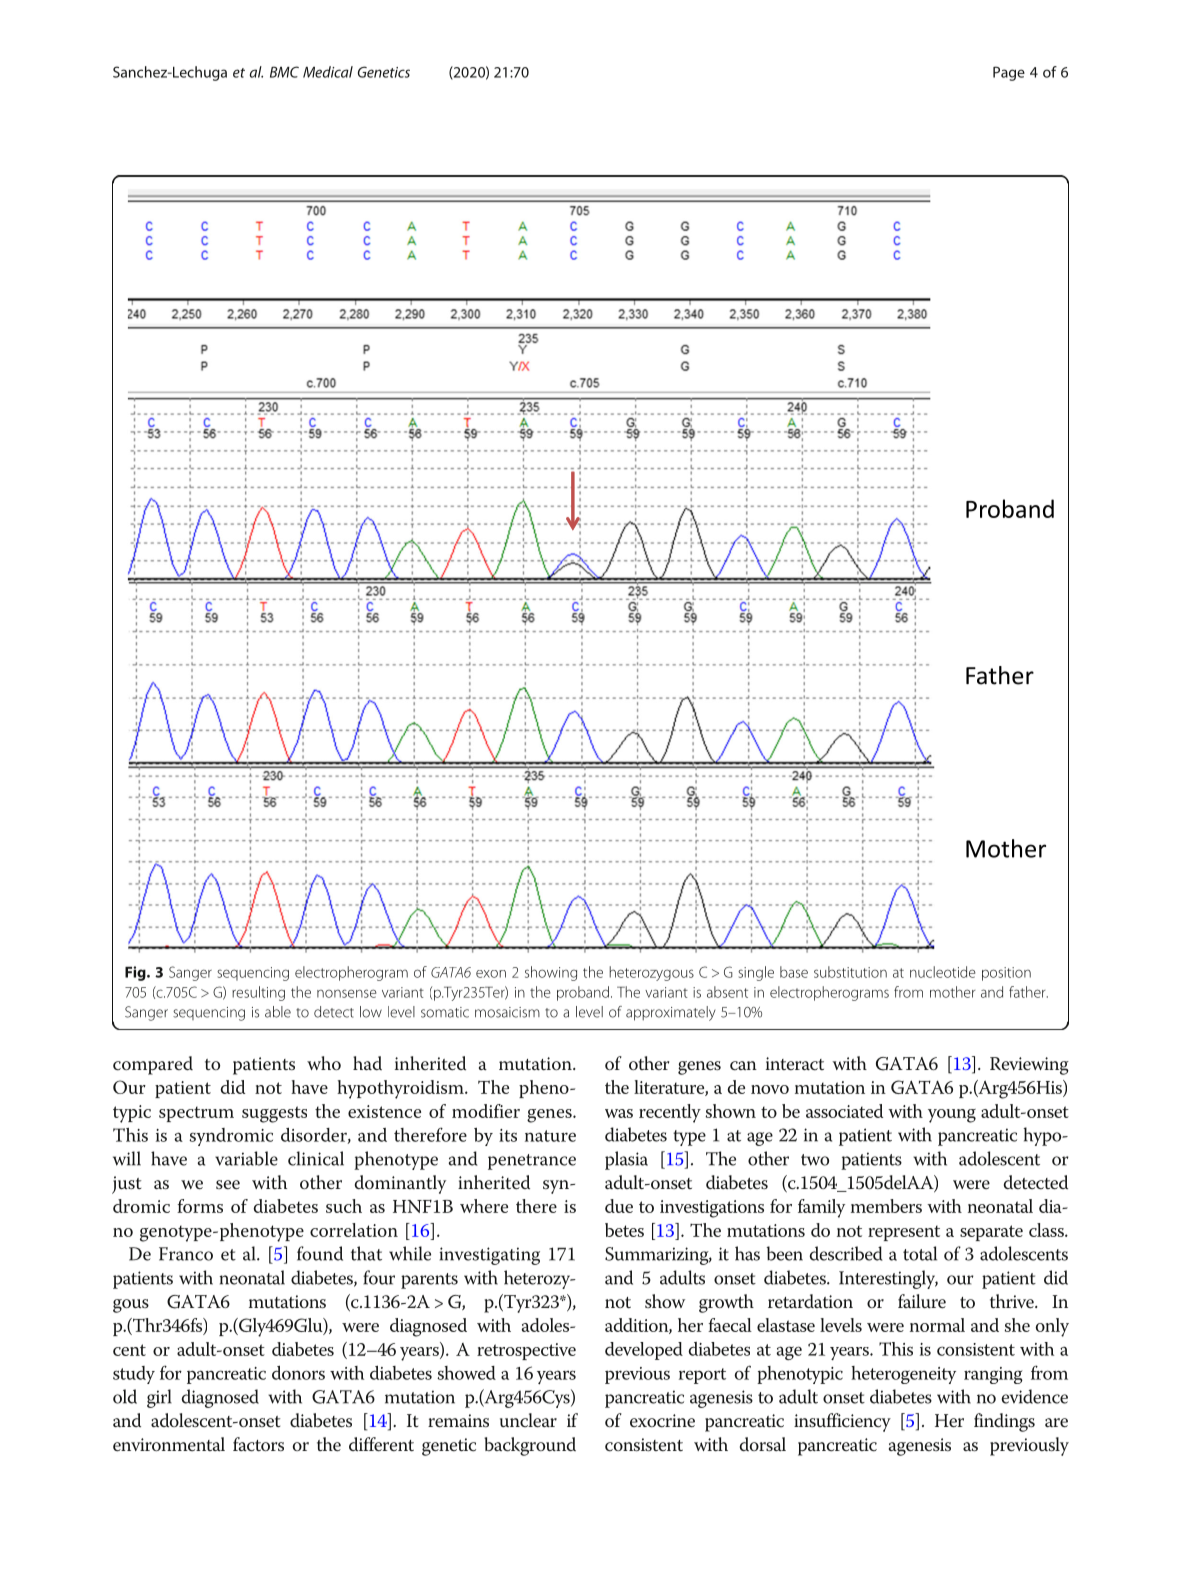 The height and width of the screenshot is (1569, 1181). Describe the element at coordinates (284, 72) in the screenshot. I see `BMC` at that location.
